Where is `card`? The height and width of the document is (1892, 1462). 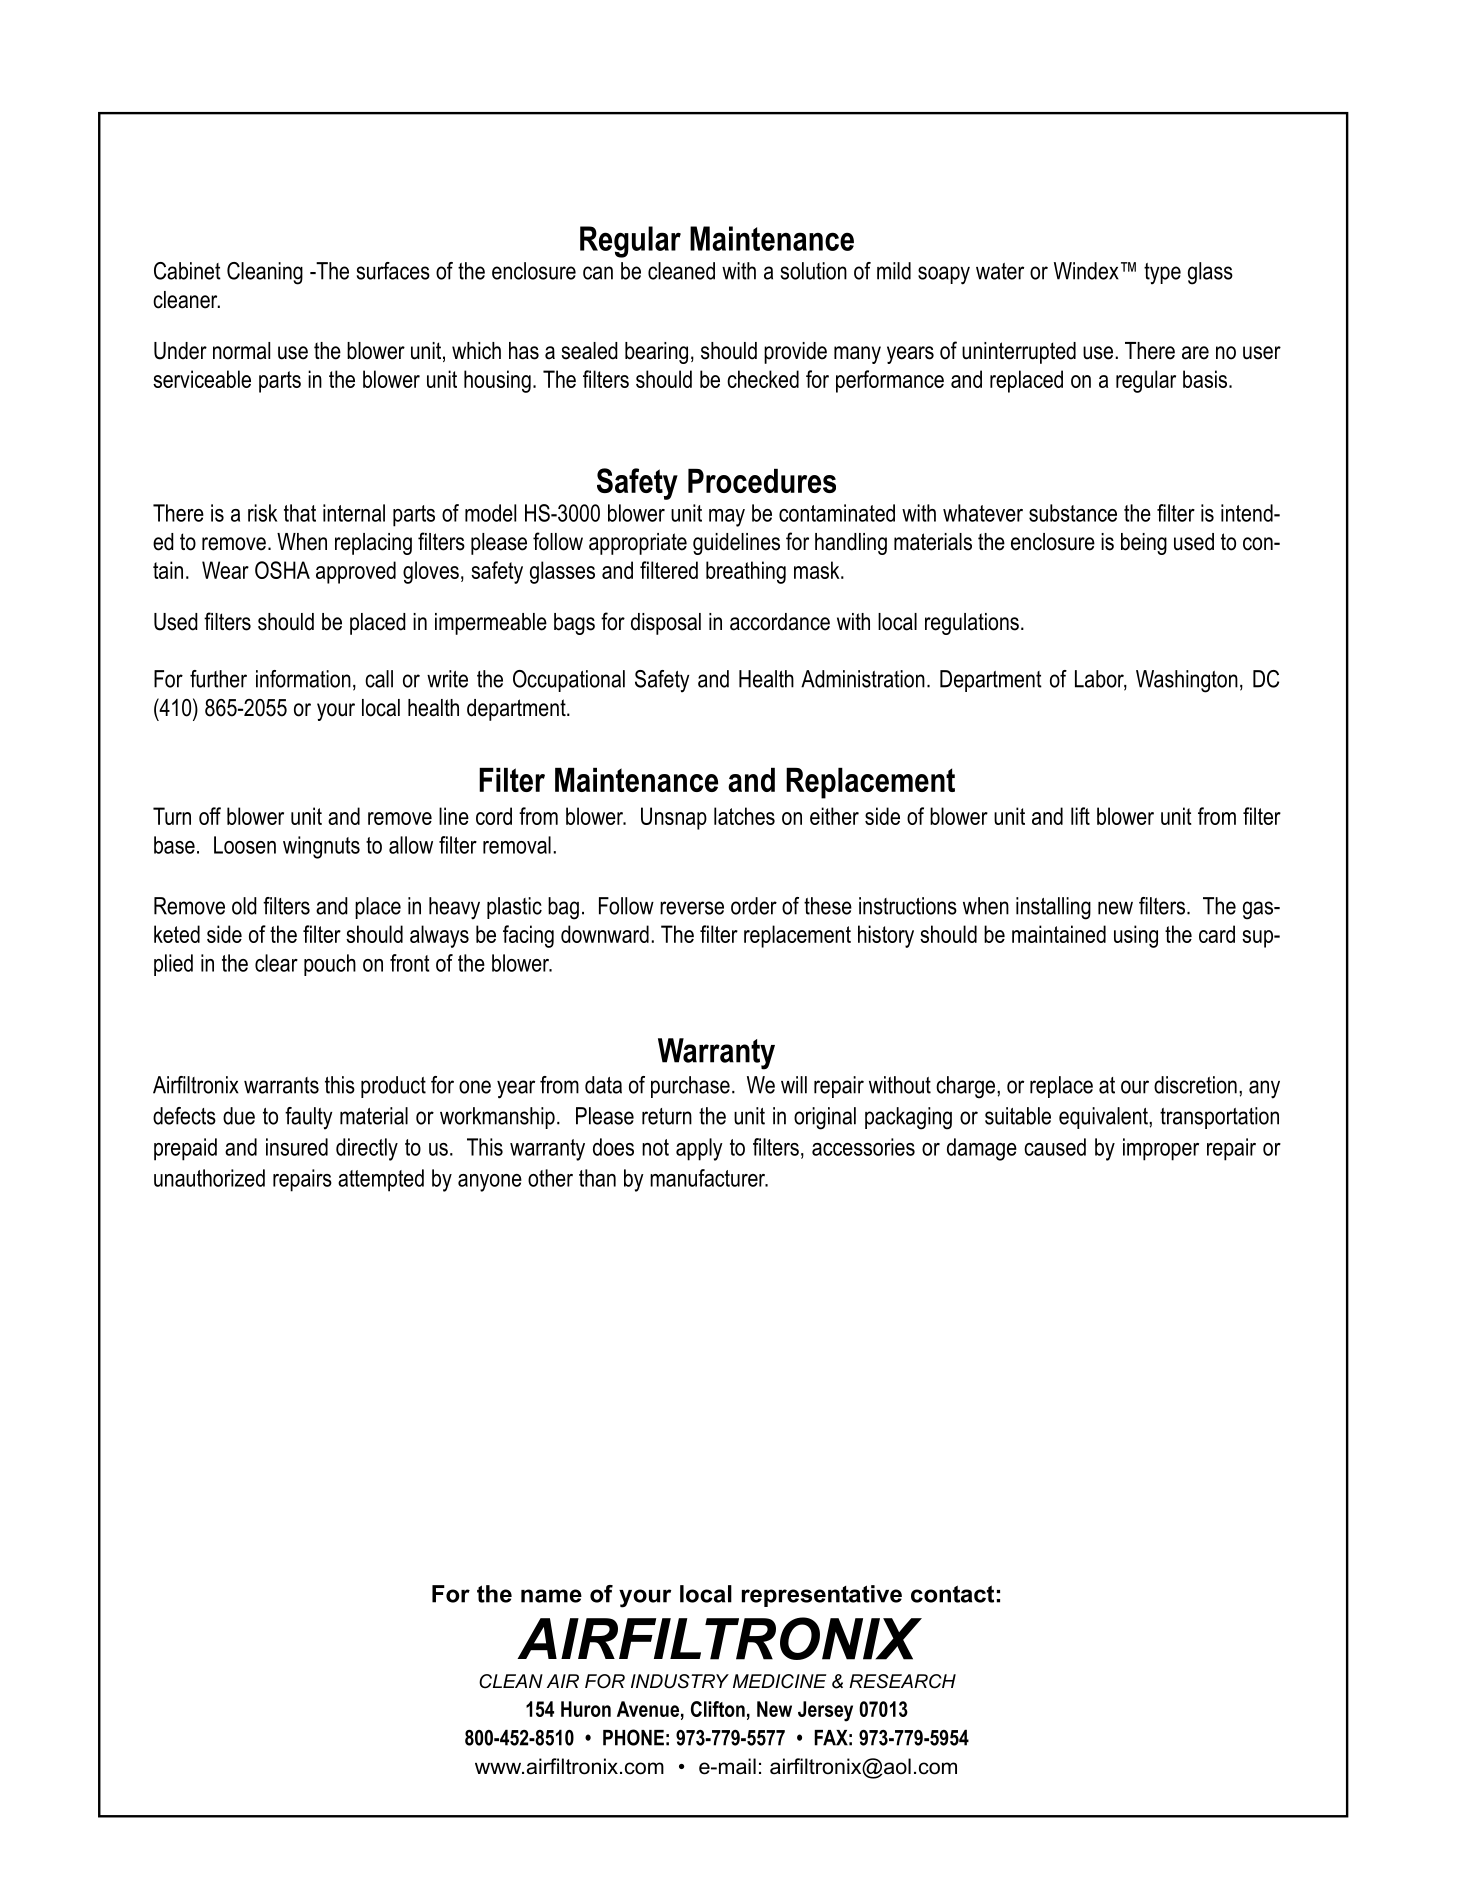 card is located at coordinates (1217, 934).
